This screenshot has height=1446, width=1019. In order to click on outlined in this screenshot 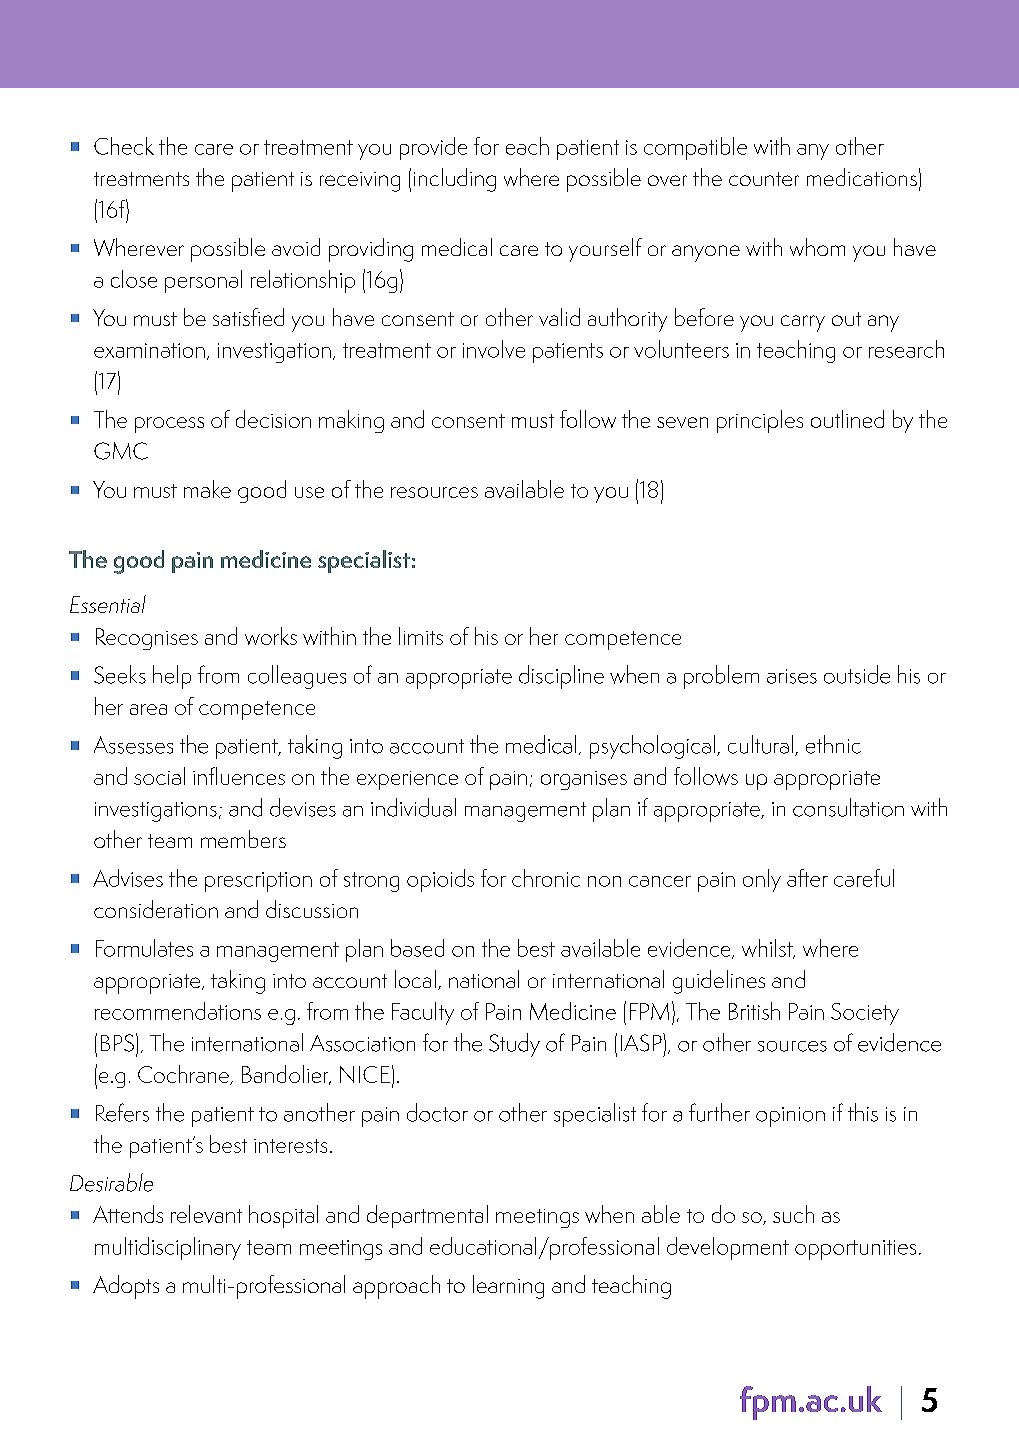, I will do `click(847, 419)`.
